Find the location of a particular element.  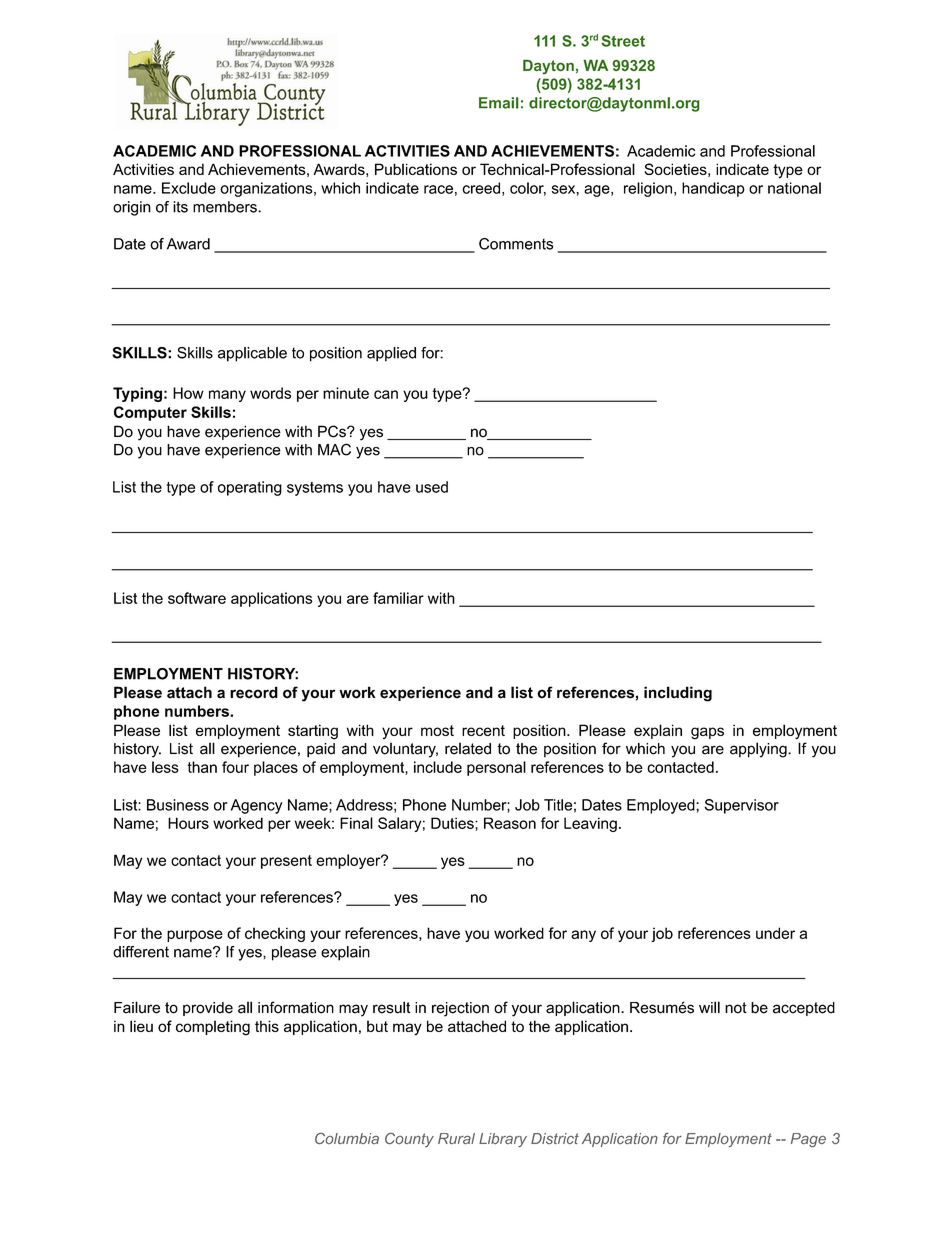

Reason is located at coordinates (510, 823).
